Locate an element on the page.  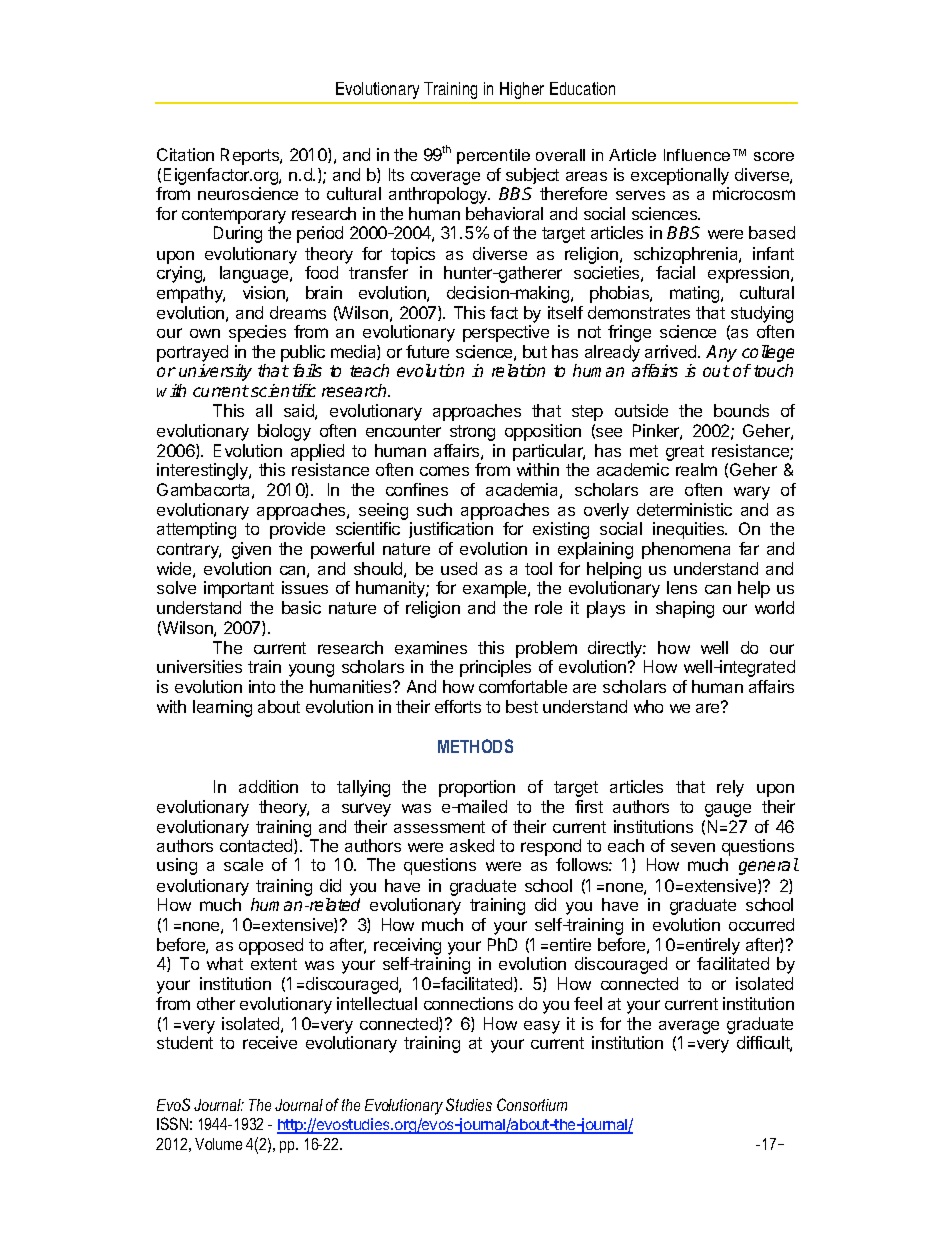
Influence is located at coordinates (697, 155).
